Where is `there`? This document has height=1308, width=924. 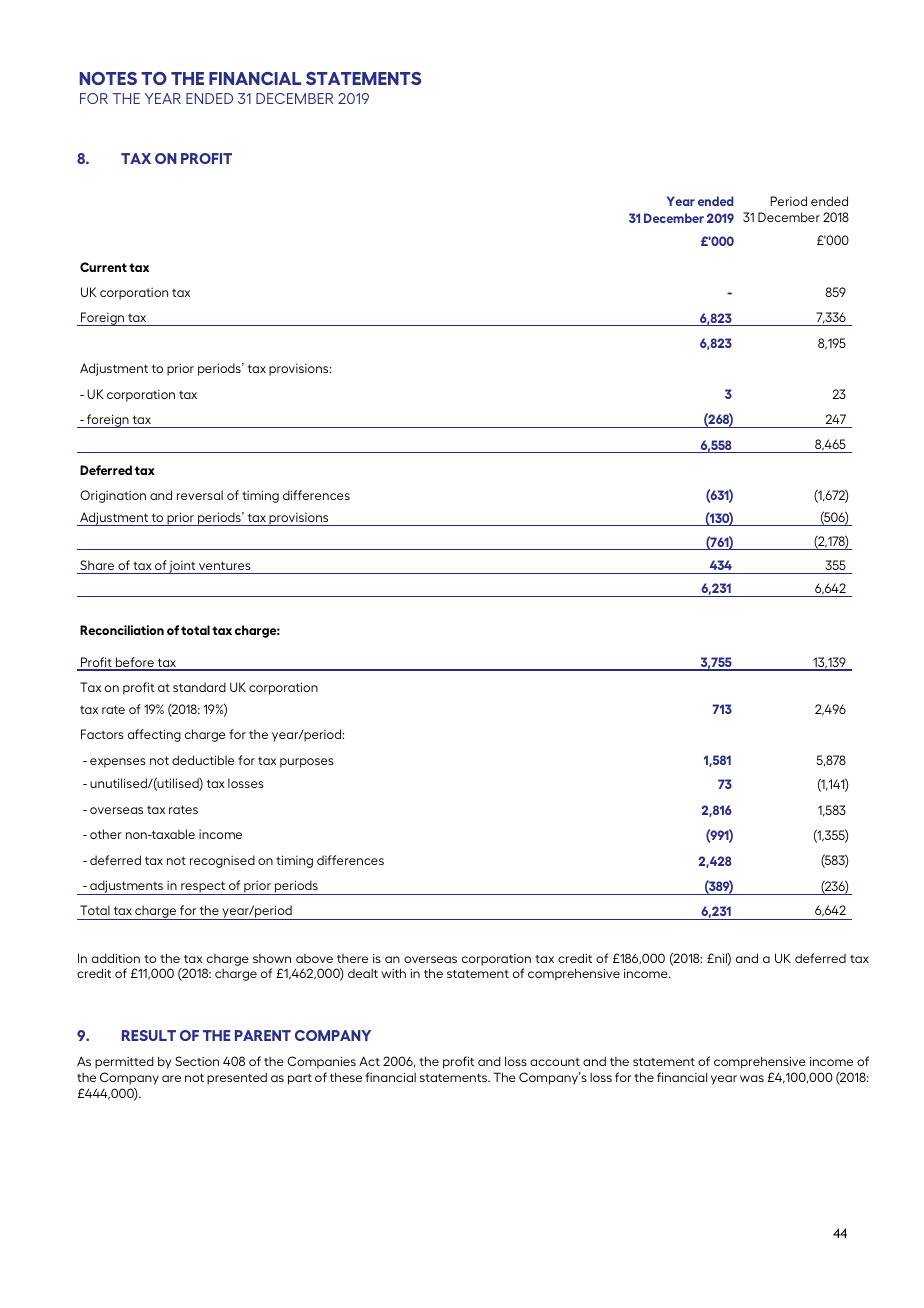
there is located at coordinates (352, 958).
